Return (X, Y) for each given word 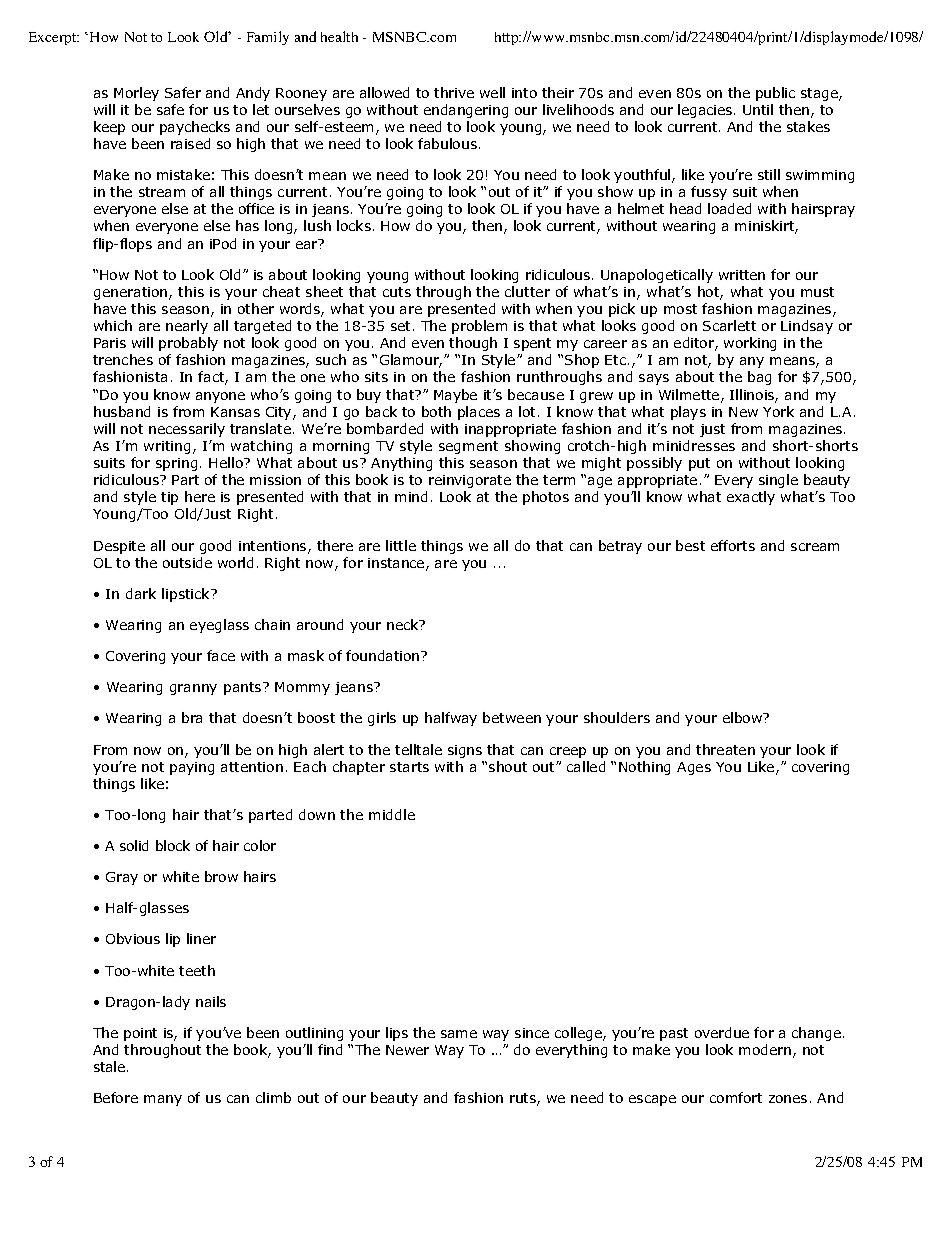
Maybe (455, 396)
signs (465, 751)
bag (759, 378)
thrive (454, 92)
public (775, 94)
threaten (725, 749)
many (163, 1100)
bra (192, 717)
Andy (253, 94)
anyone (220, 397)
